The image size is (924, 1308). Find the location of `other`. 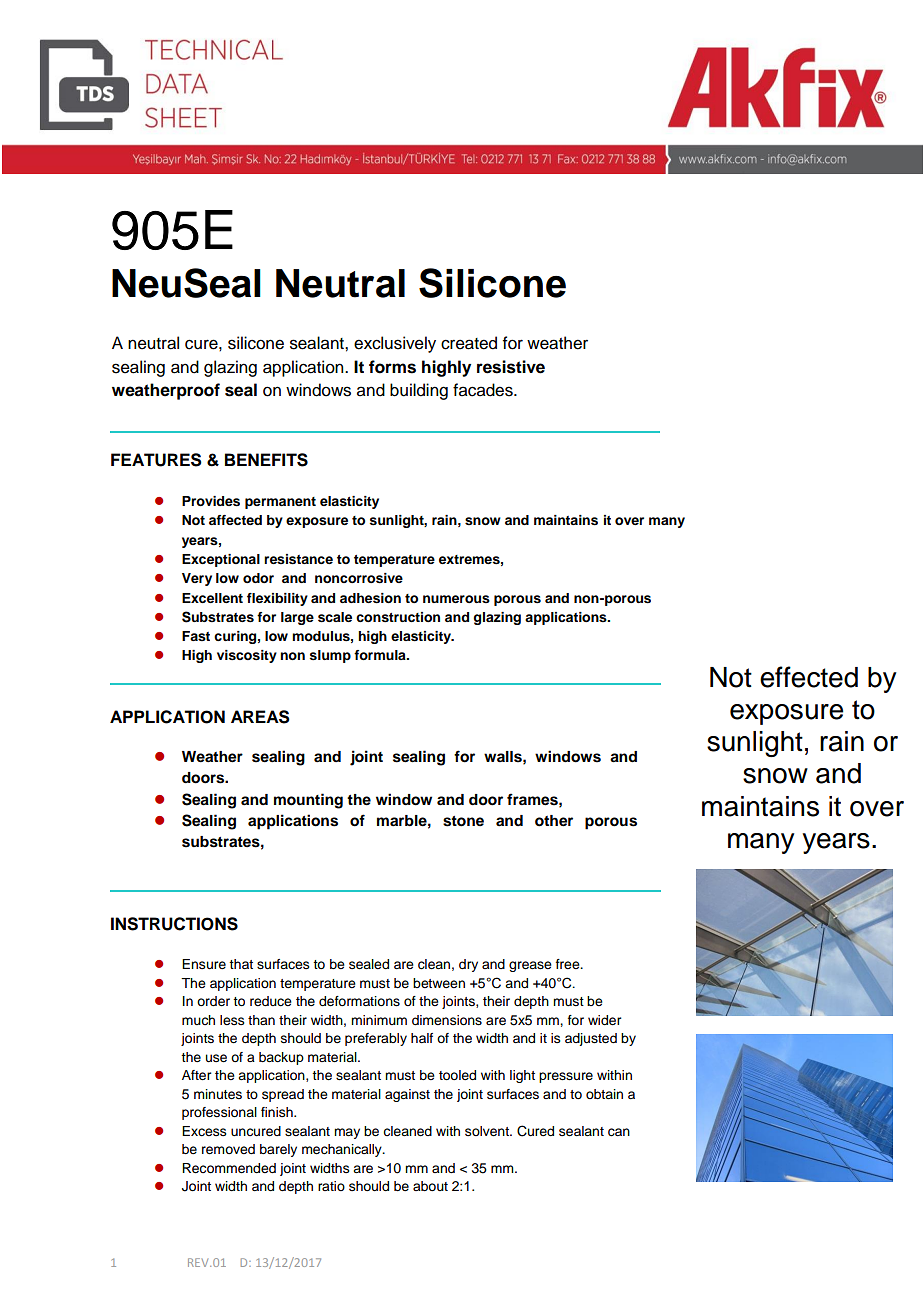

other is located at coordinates (554, 821).
